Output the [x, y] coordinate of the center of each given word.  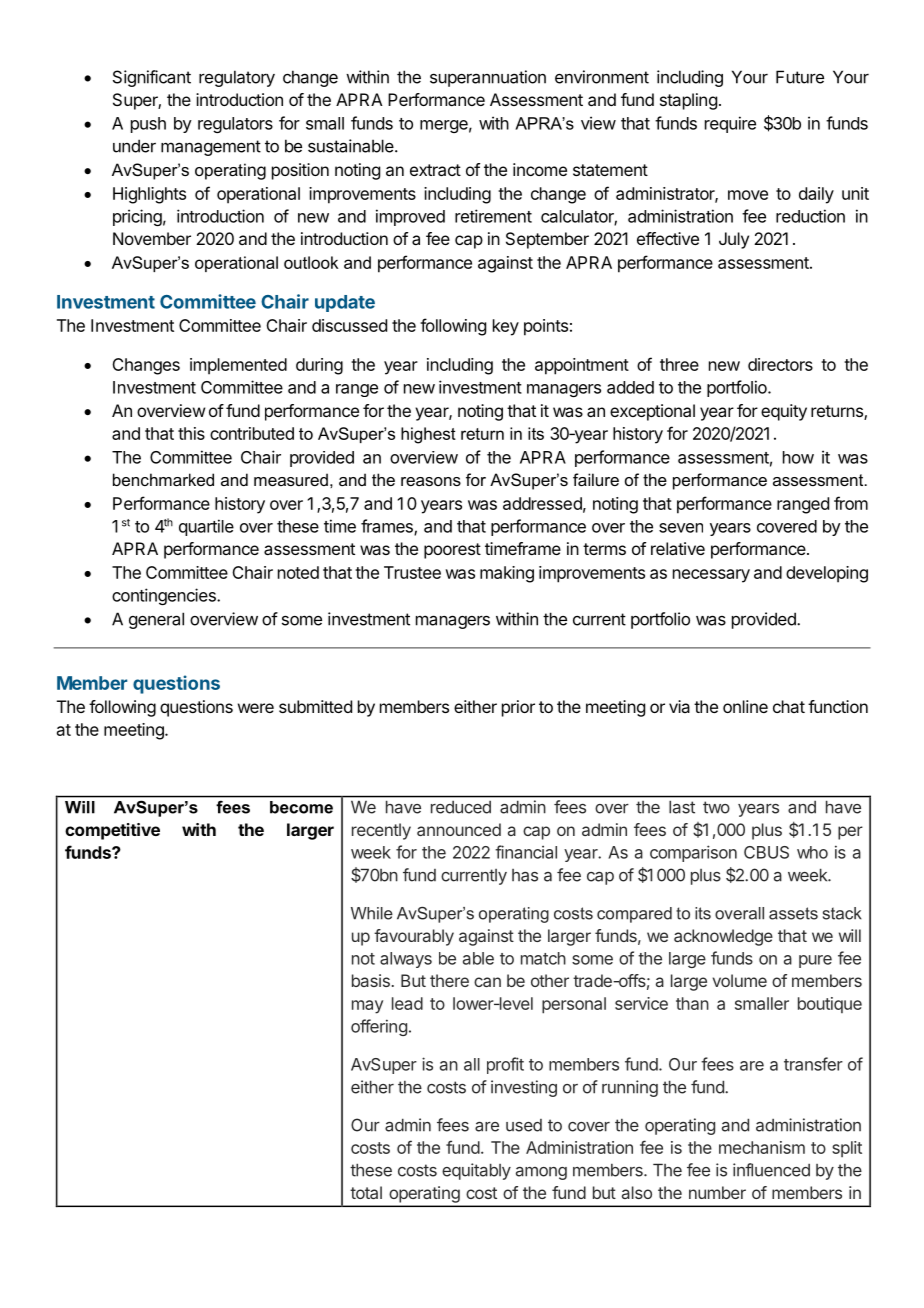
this [191, 433]
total [366, 1192]
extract [435, 170]
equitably [476, 1171]
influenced [771, 1170]
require [730, 124]
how [798, 457]
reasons [431, 481]
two [716, 807]
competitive [112, 831]
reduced [461, 807]
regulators [235, 125]
